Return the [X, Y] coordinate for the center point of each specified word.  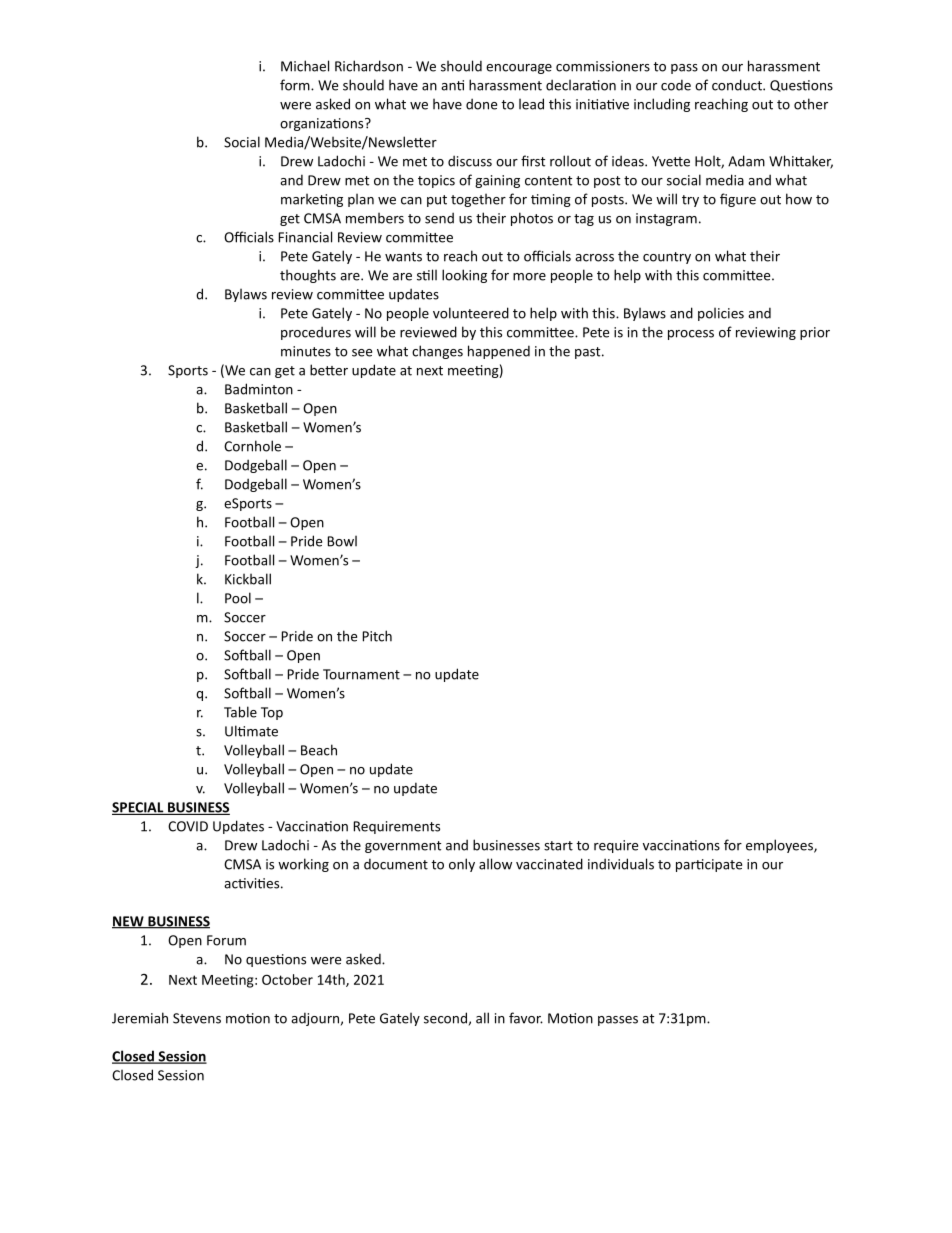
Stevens [197, 1018]
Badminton [259, 389]
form [296, 85]
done [481, 104]
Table [240, 712]
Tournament [361, 674]
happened [499, 352]
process [691, 335]
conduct [738, 85]
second [445, 1018]
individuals [621, 864]
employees [780, 846]
